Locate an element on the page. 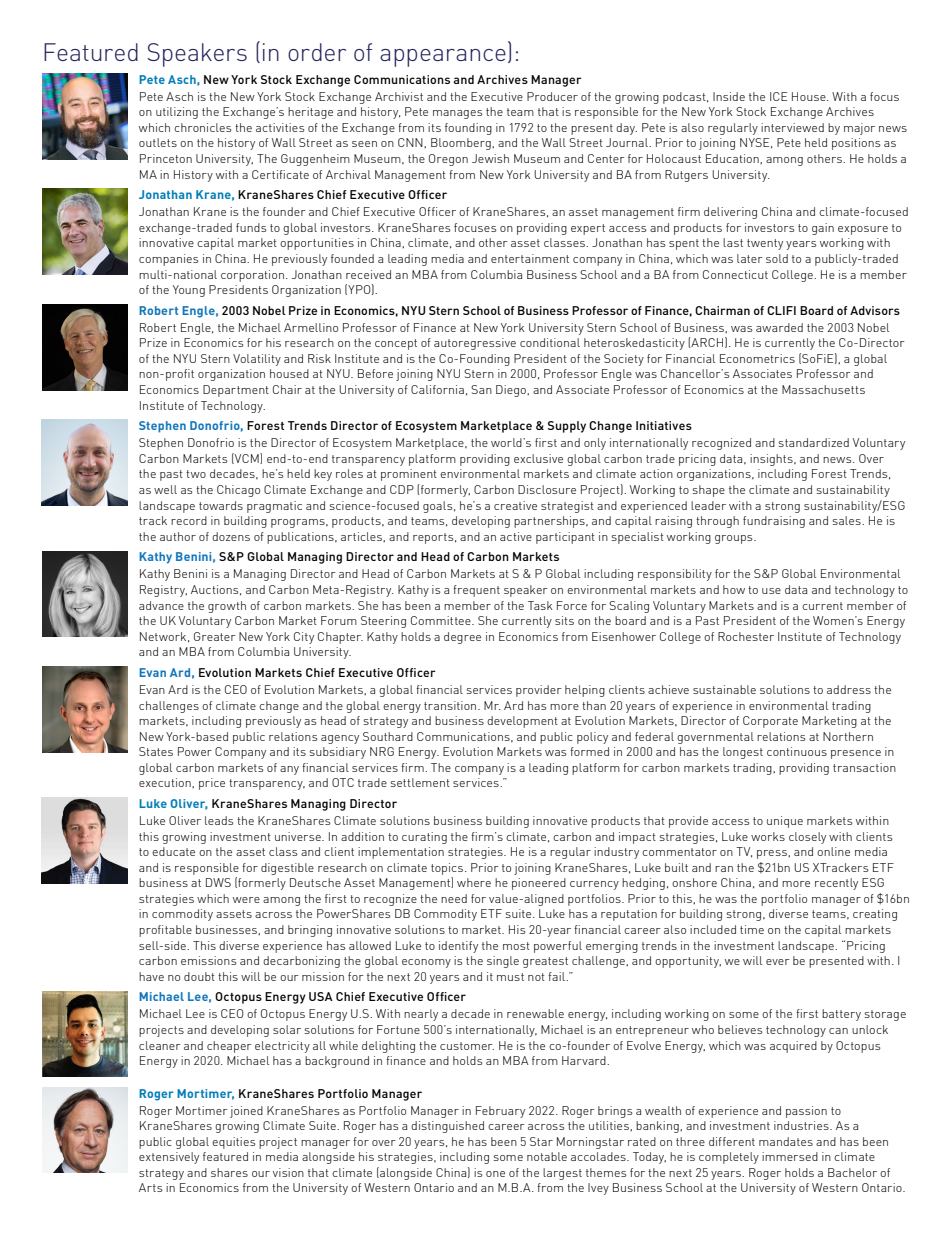  were is located at coordinates (246, 900).
